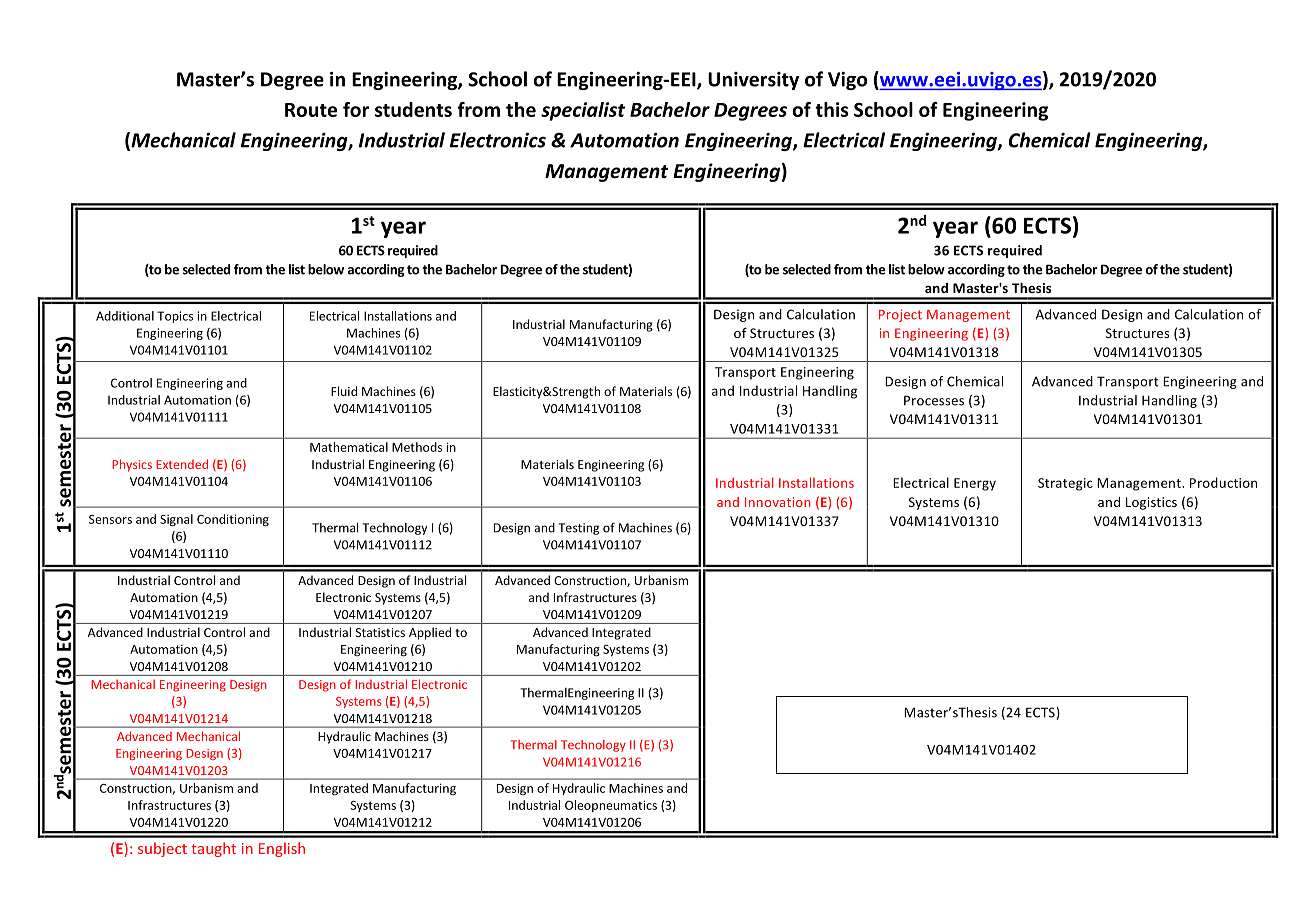 This screenshot has height=924, width=1308. What do you see at coordinates (900, 315) in the screenshot?
I see `Project` at bounding box center [900, 315].
